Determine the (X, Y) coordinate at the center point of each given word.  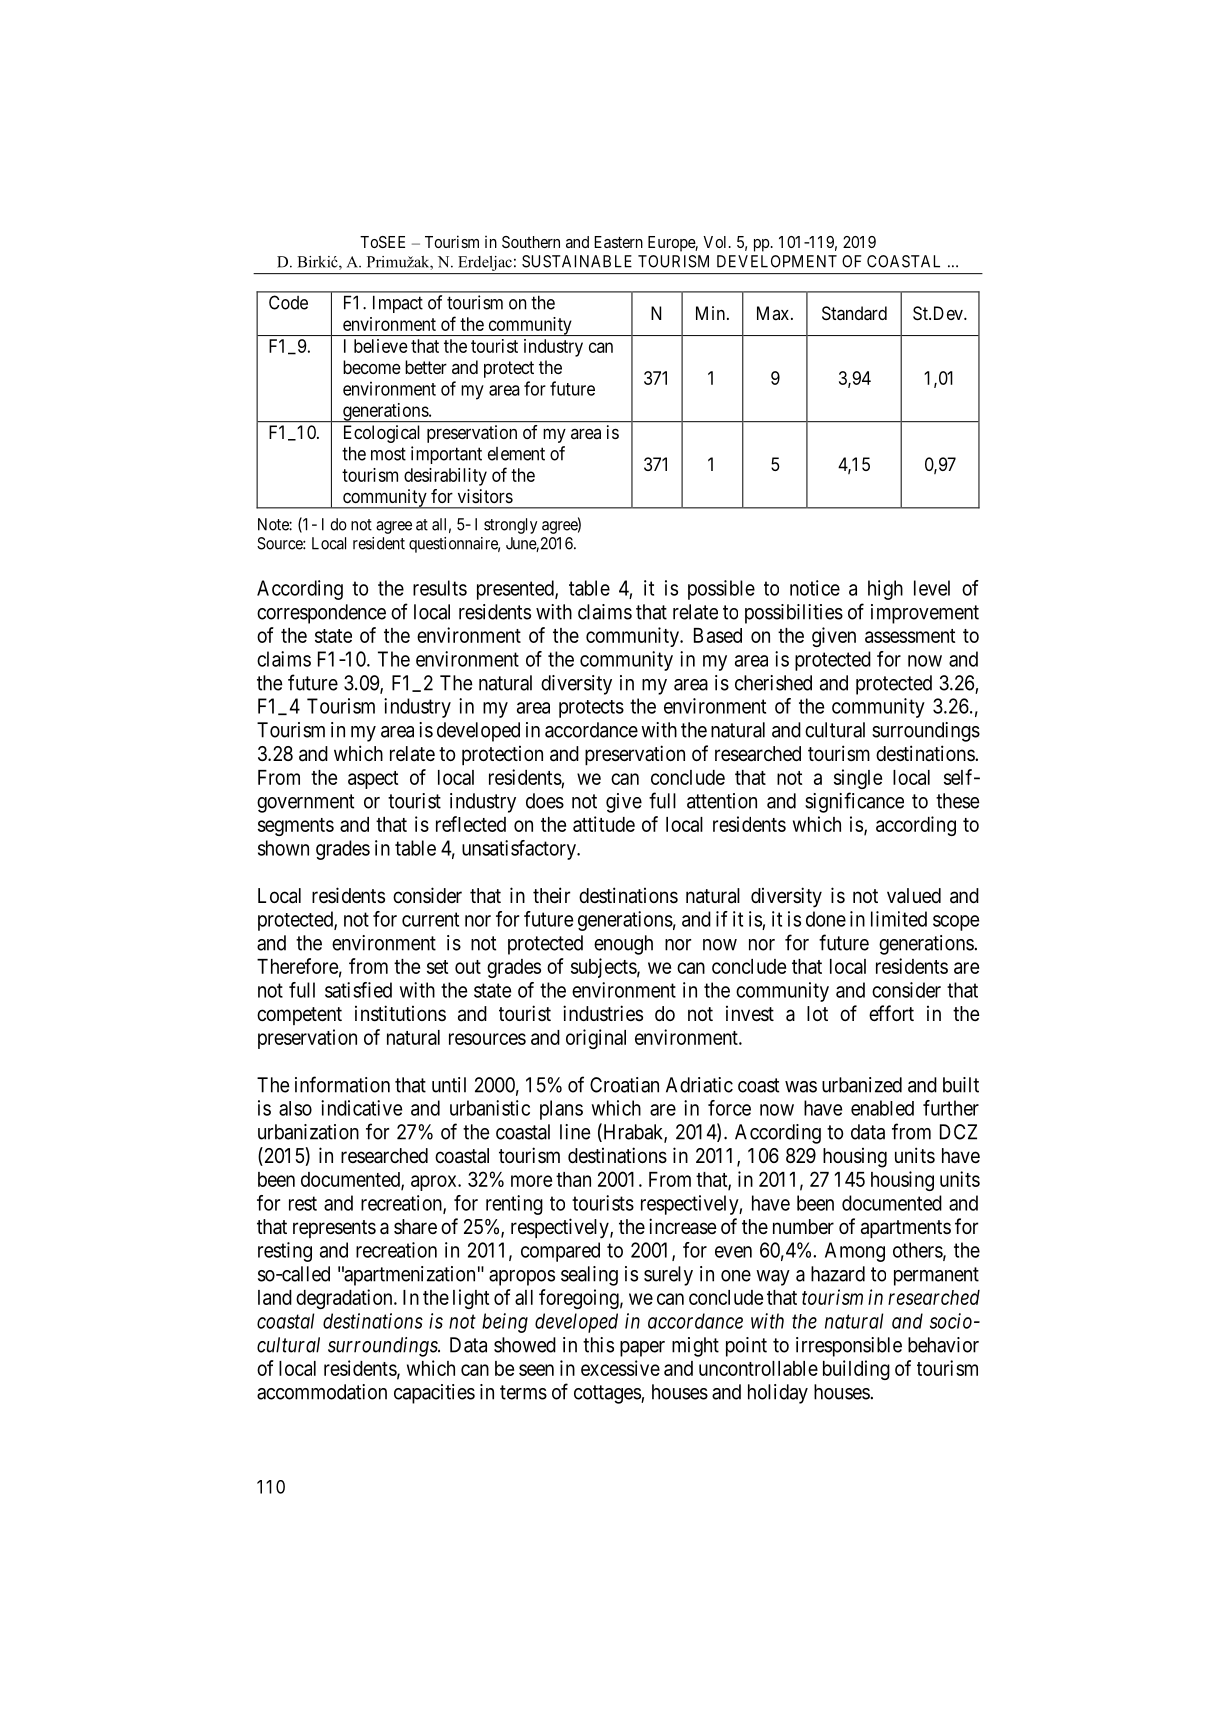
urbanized (862, 1085)
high (885, 590)
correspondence (321, 614)
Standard (854, 313)
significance (854, 802)
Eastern (618, 242)
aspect (373, 780)
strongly (510, 526)
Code (288, 302)
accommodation (322, 1392)
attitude (604, 824)
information (342, 1084)
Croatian (624, 1085)
